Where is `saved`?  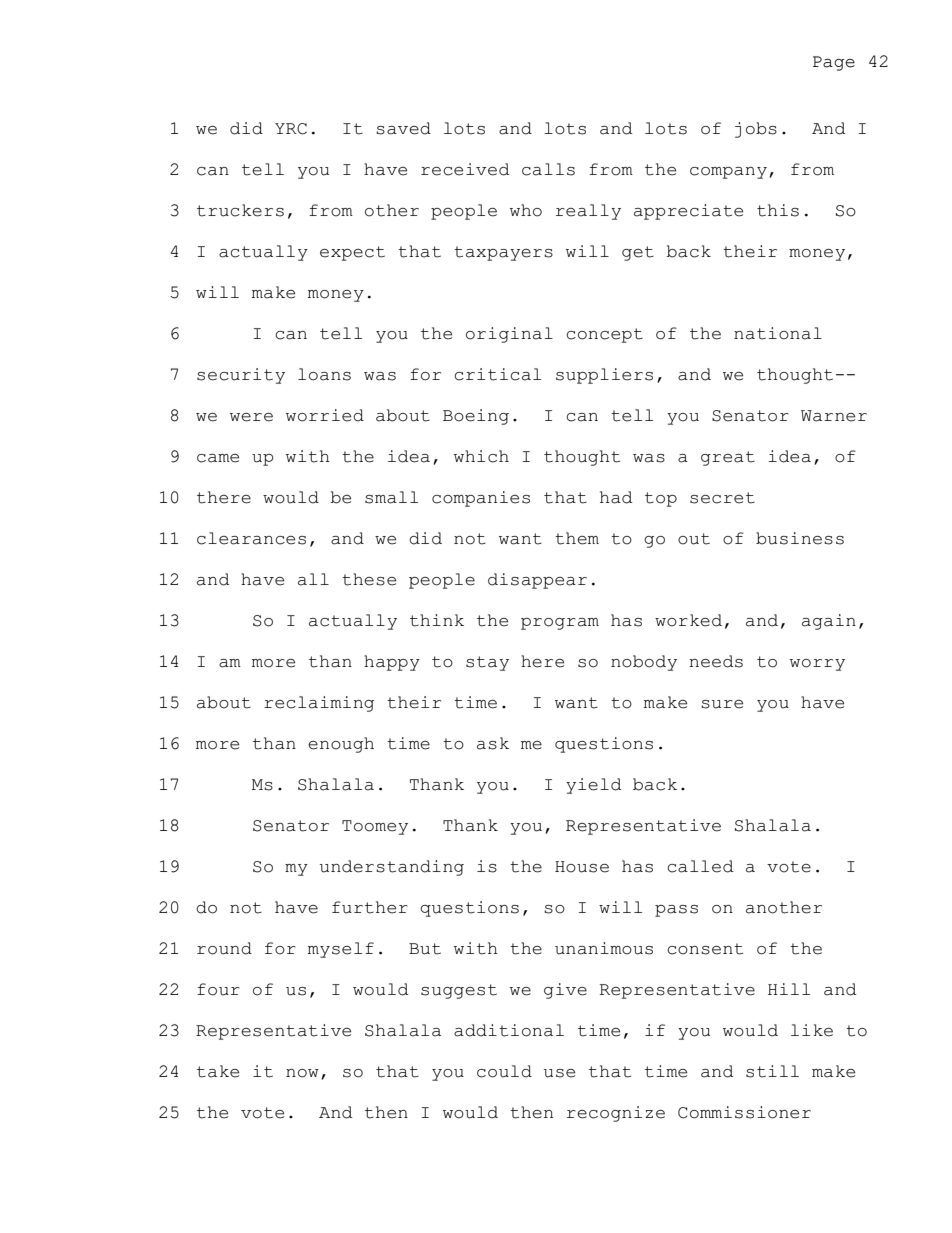 saved is located at coordinates (403, 128).
